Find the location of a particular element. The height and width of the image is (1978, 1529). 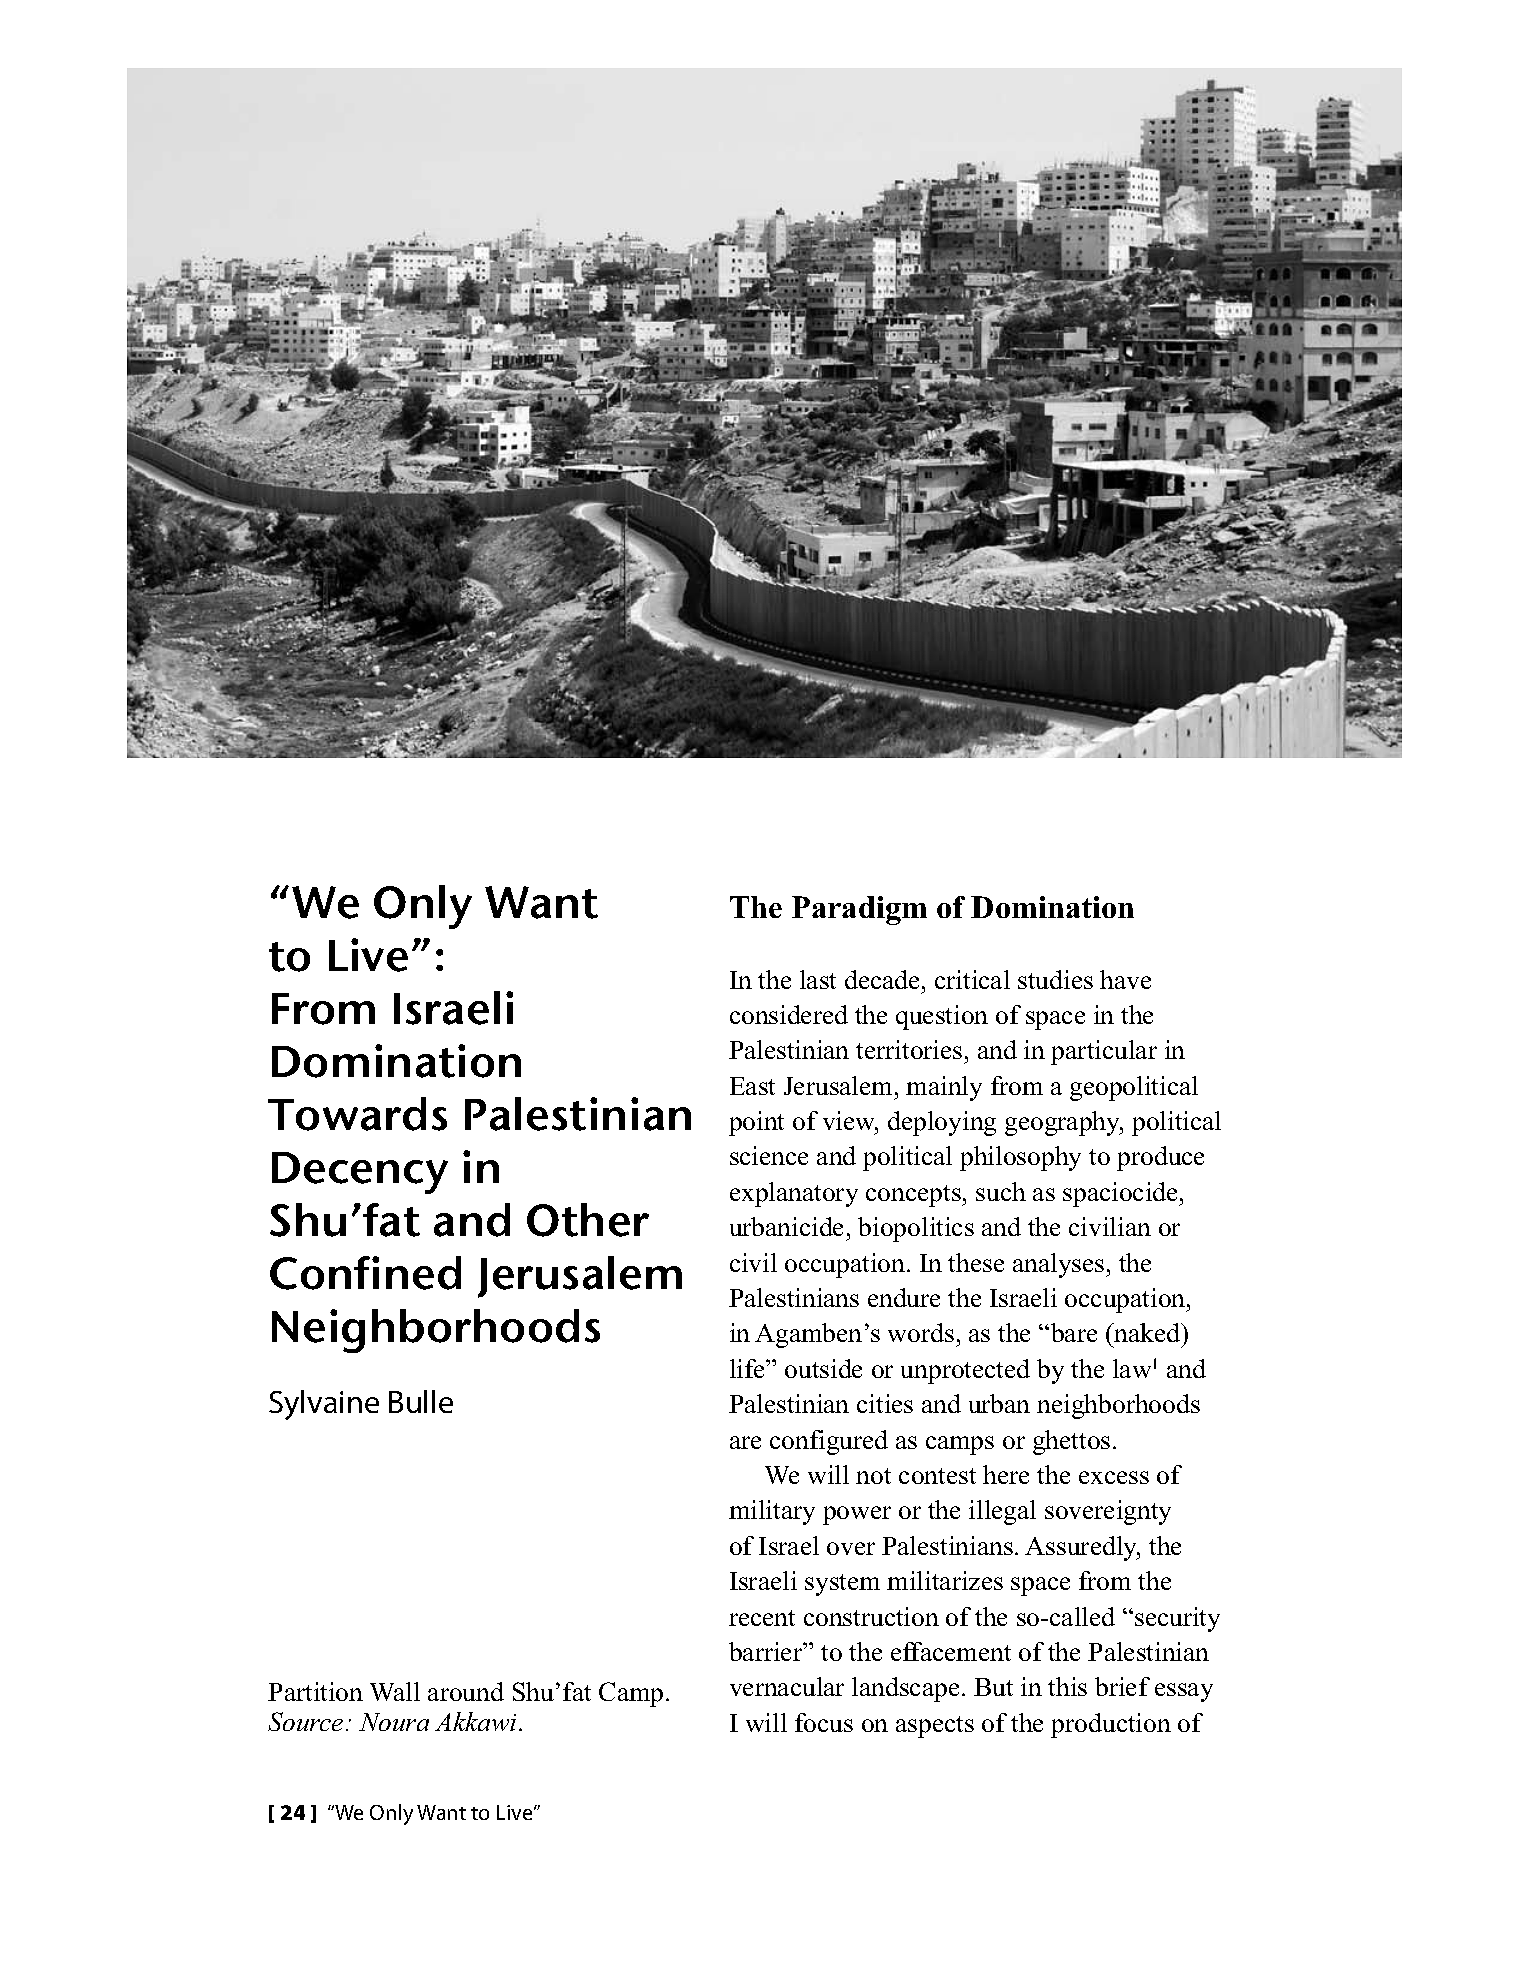

Wall is located at coordinates (395, 1691).
